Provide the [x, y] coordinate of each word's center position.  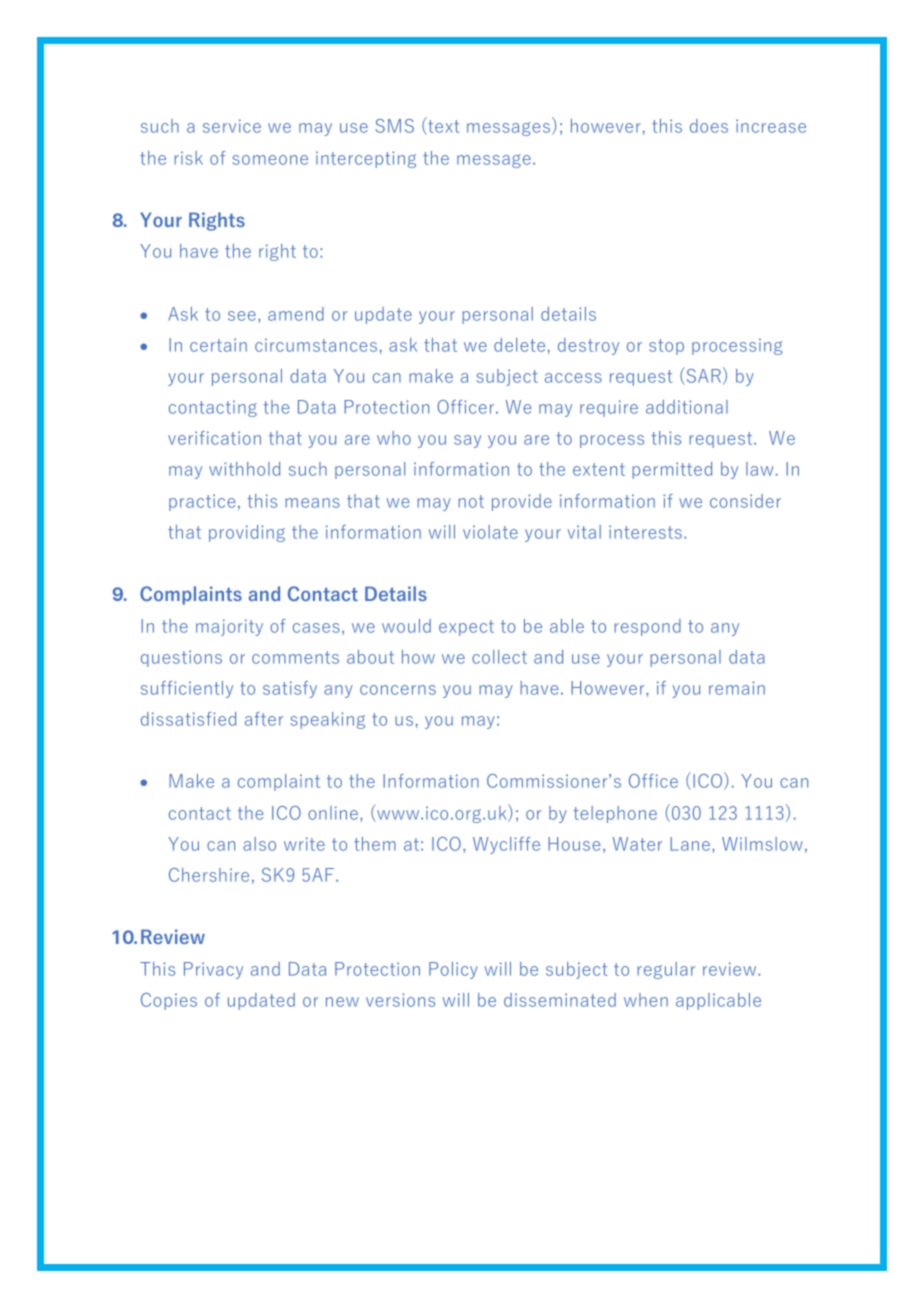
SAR [702, 376]
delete [519, 345]
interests [645, 532]
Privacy [213, 970]
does [709, 126]
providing [247, 533]
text [443, 127]
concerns [398, 690]
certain [218, 345]
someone [270, 160]
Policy [453, 970]
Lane [690, 844]
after [264, 719]
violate [490, 532]
